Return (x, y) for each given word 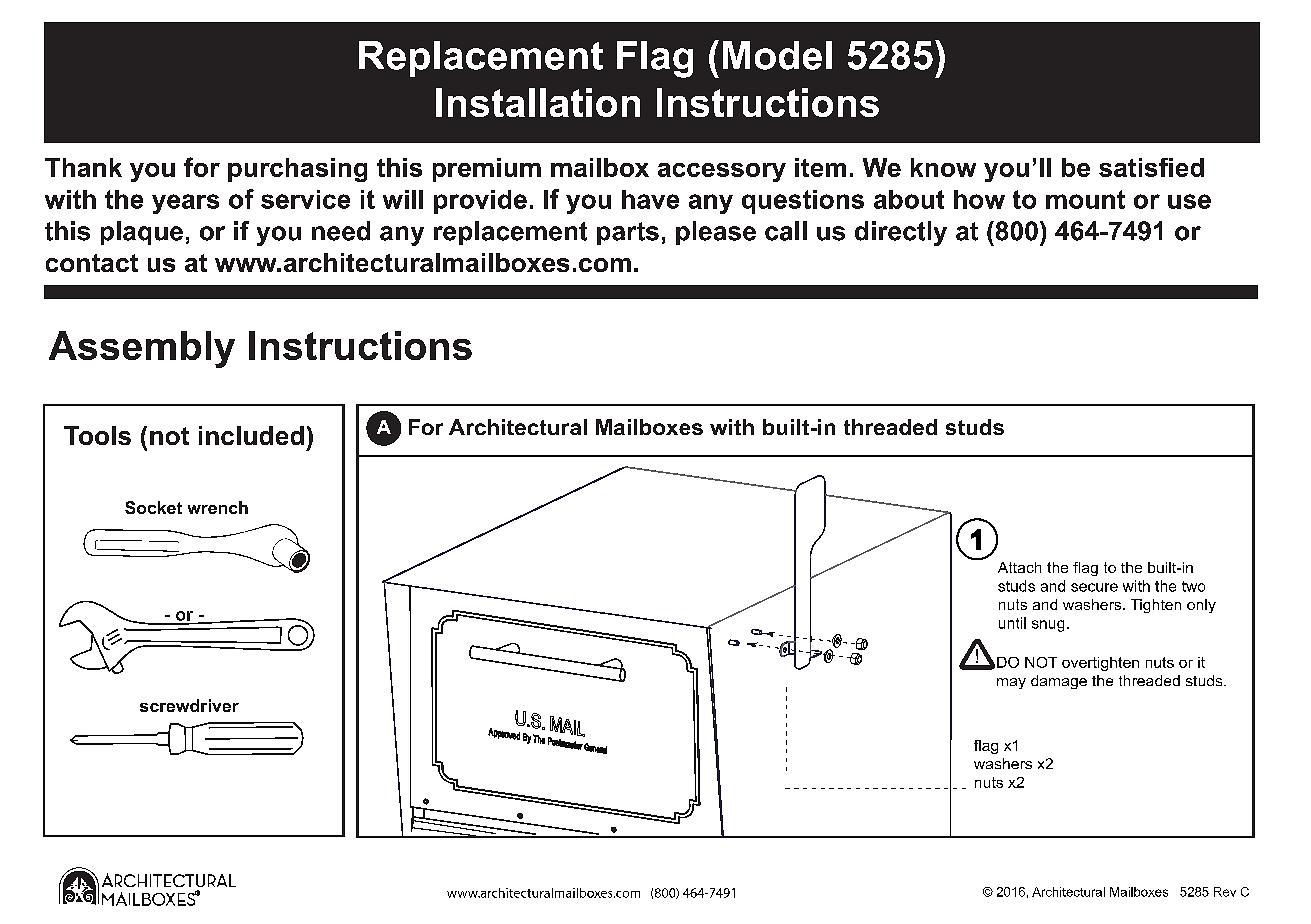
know (943, 167)
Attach (1019, 567)
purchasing (297, 170)
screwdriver (189, 705)
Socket (153, 507)
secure (1094, 587)
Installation (538, 102)
